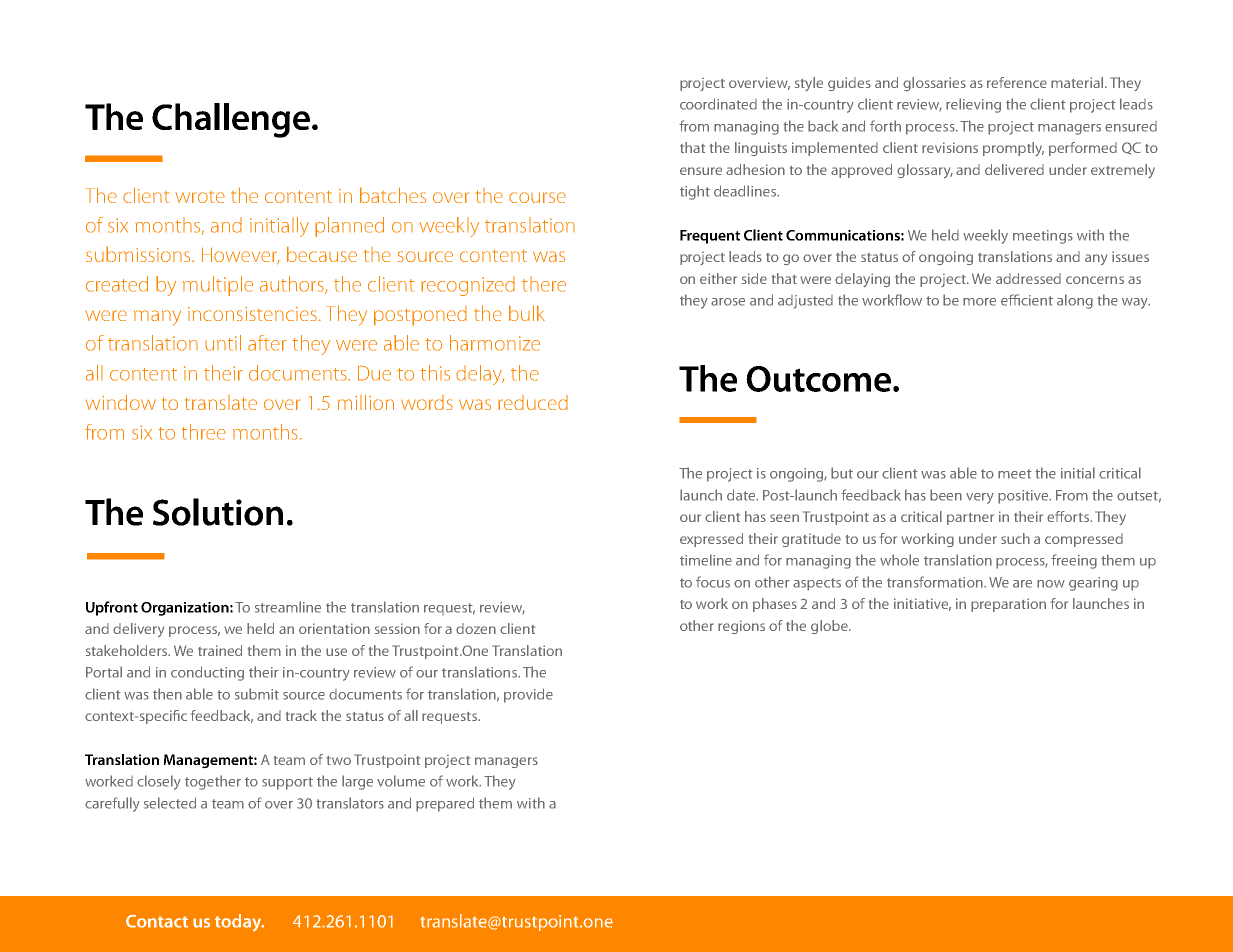 The width and height of the screenshot is (1233, 952). Describe the element at coordinates (301, 715) in the screenshot. I see `track` at that location.
